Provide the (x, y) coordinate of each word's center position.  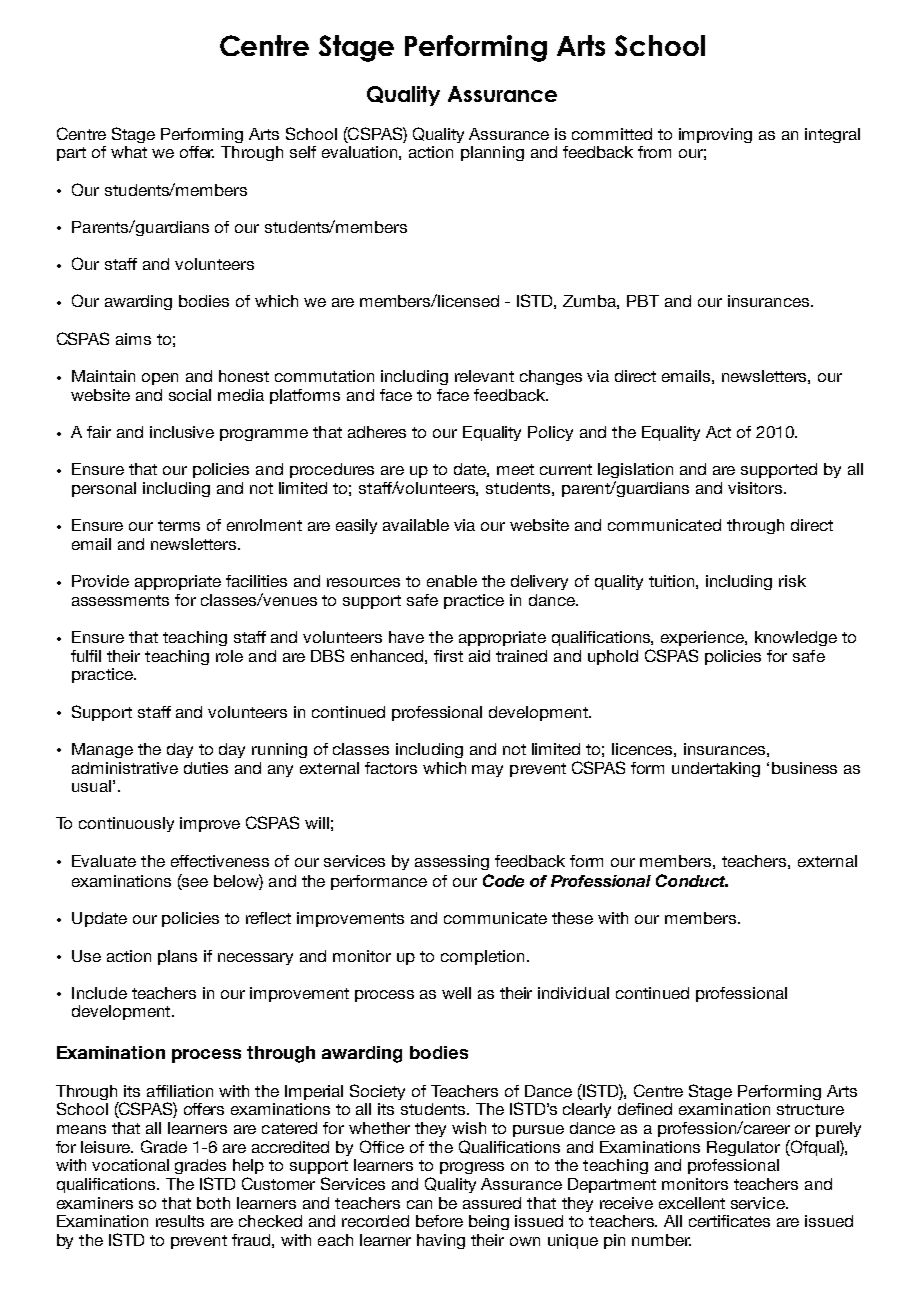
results (180, 1221)
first (448, 656)
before (439, 1221)
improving (715, 135)
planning (492, 153)
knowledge (796, 638)
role (229, 656)
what (129, 152)
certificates (729, 1221)
